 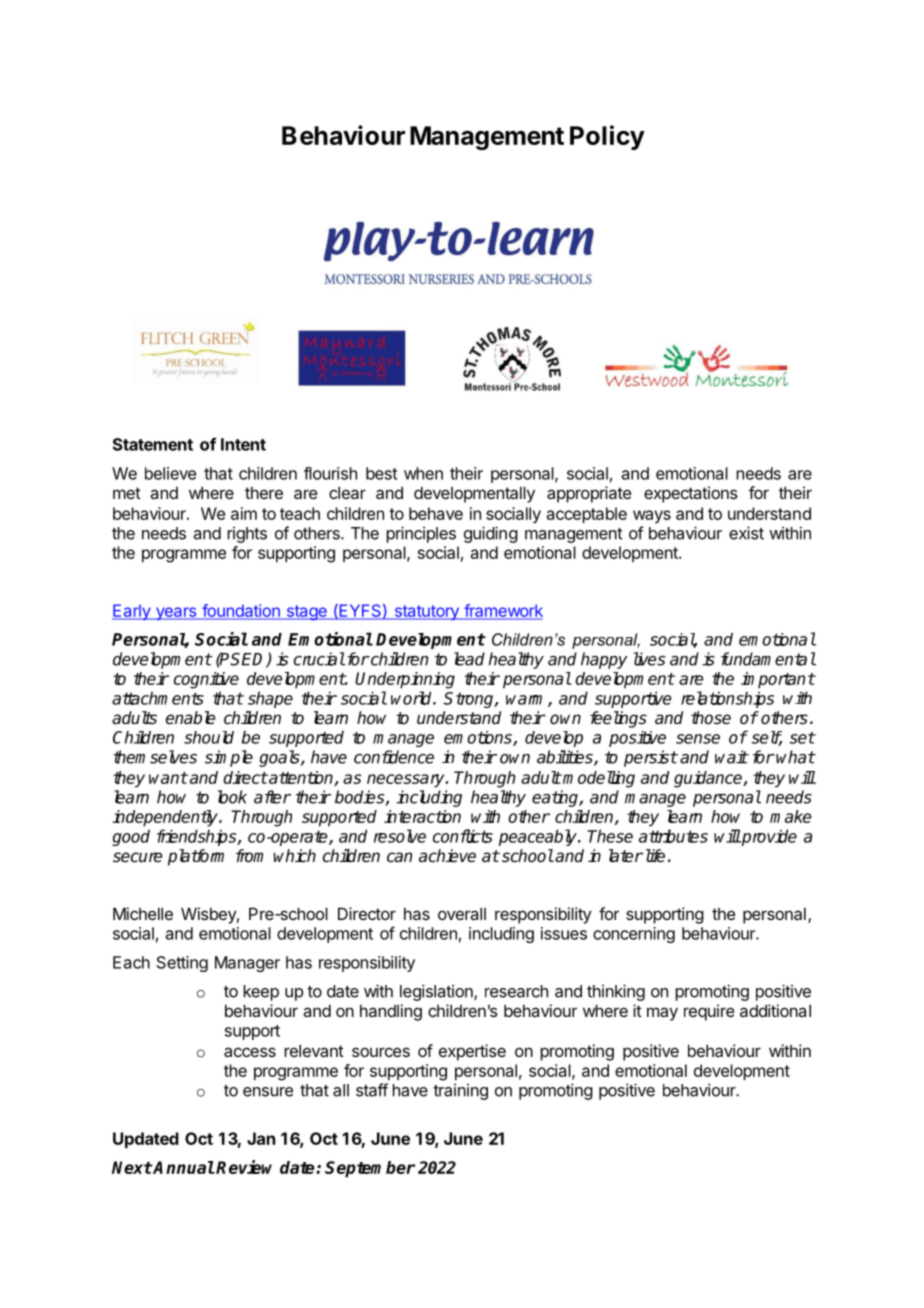 I want to click on Intent, so click(x=243, y=444).
